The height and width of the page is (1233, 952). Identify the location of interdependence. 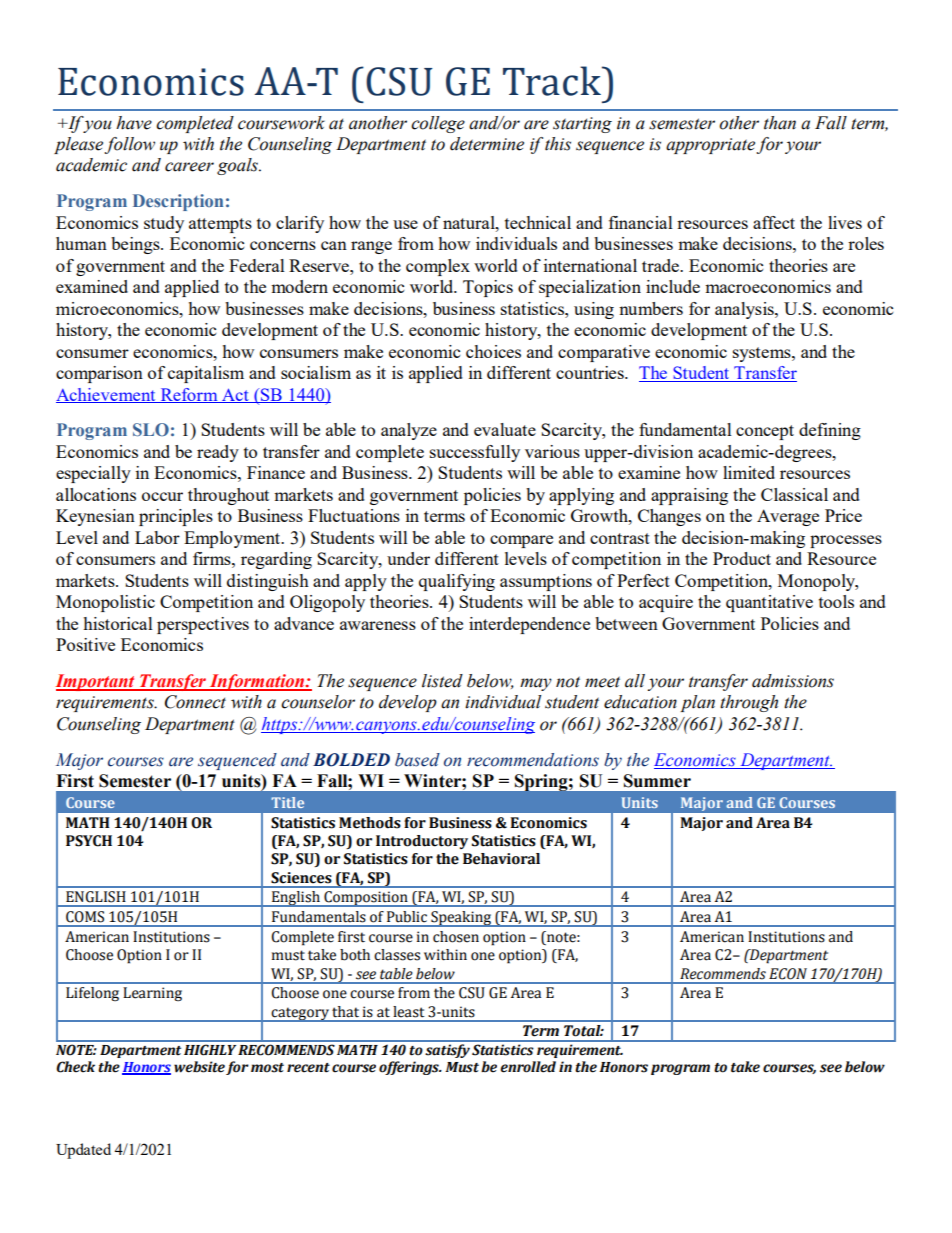
(529, 625).
